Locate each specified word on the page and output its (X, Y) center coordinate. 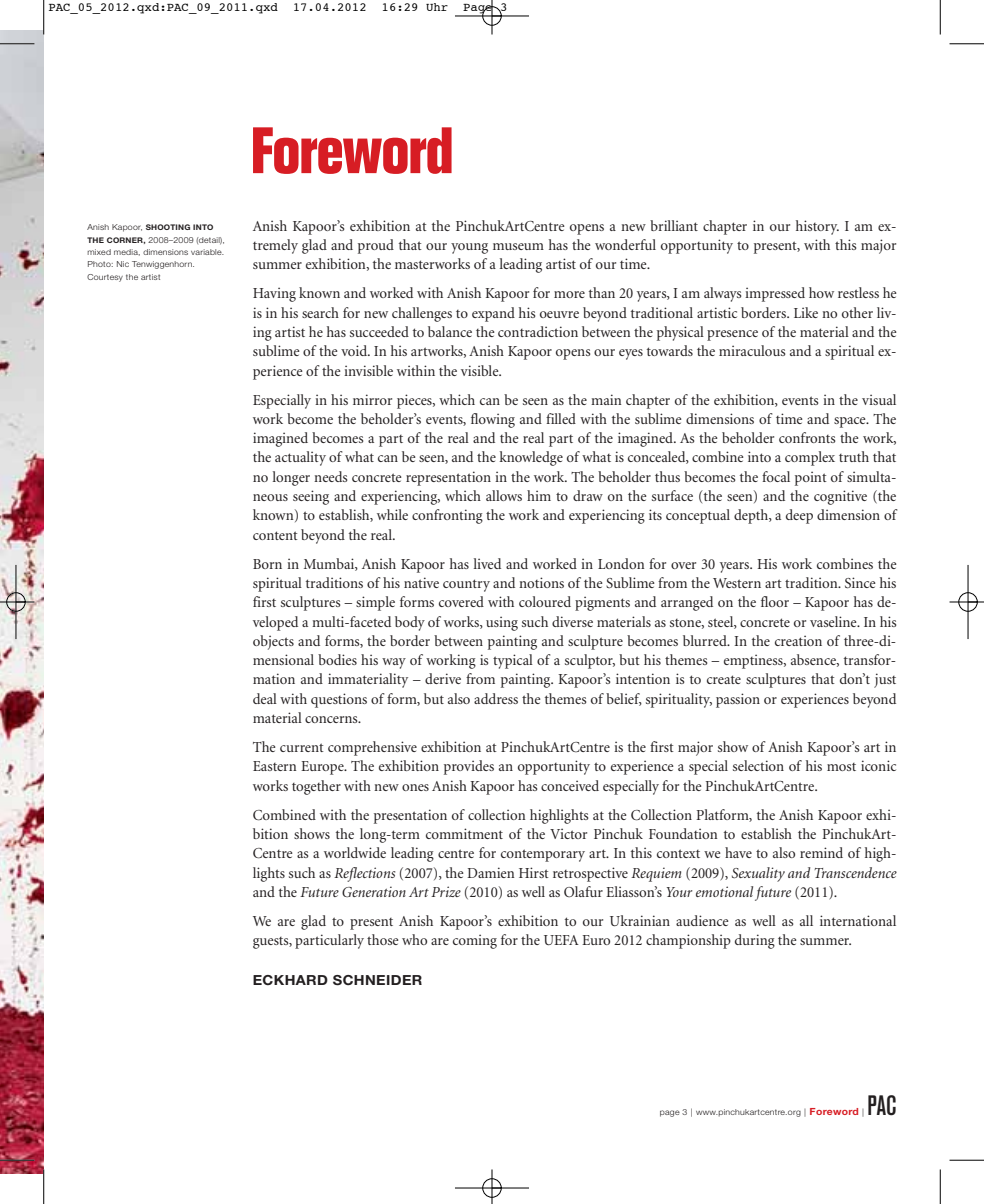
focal (776, 476)
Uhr (437, 7)
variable (207, 252)
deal (265, 698)
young (469, 248)
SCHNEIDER (377, 980)
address (496, 698)
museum (518, 246)
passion (738, 700)
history (817, 227)
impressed (775, 294)
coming (475, 941)
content (275, 535)
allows (504, 495)
